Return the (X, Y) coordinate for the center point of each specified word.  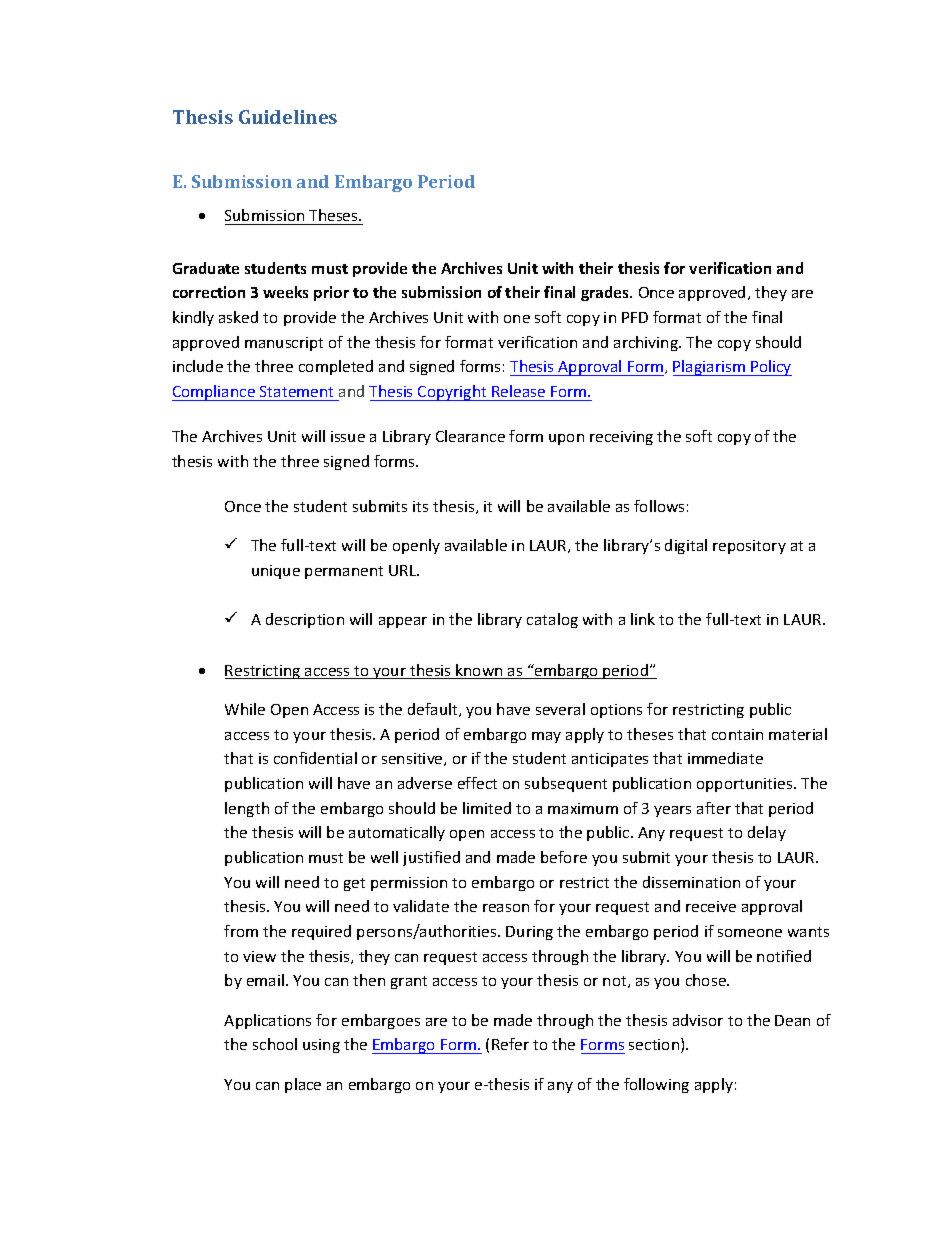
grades (606, 293)
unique (276, 572)
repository (749, 547)
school (275, 1044)
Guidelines (288, 117)
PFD (635, 317)
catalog (552, 620)
